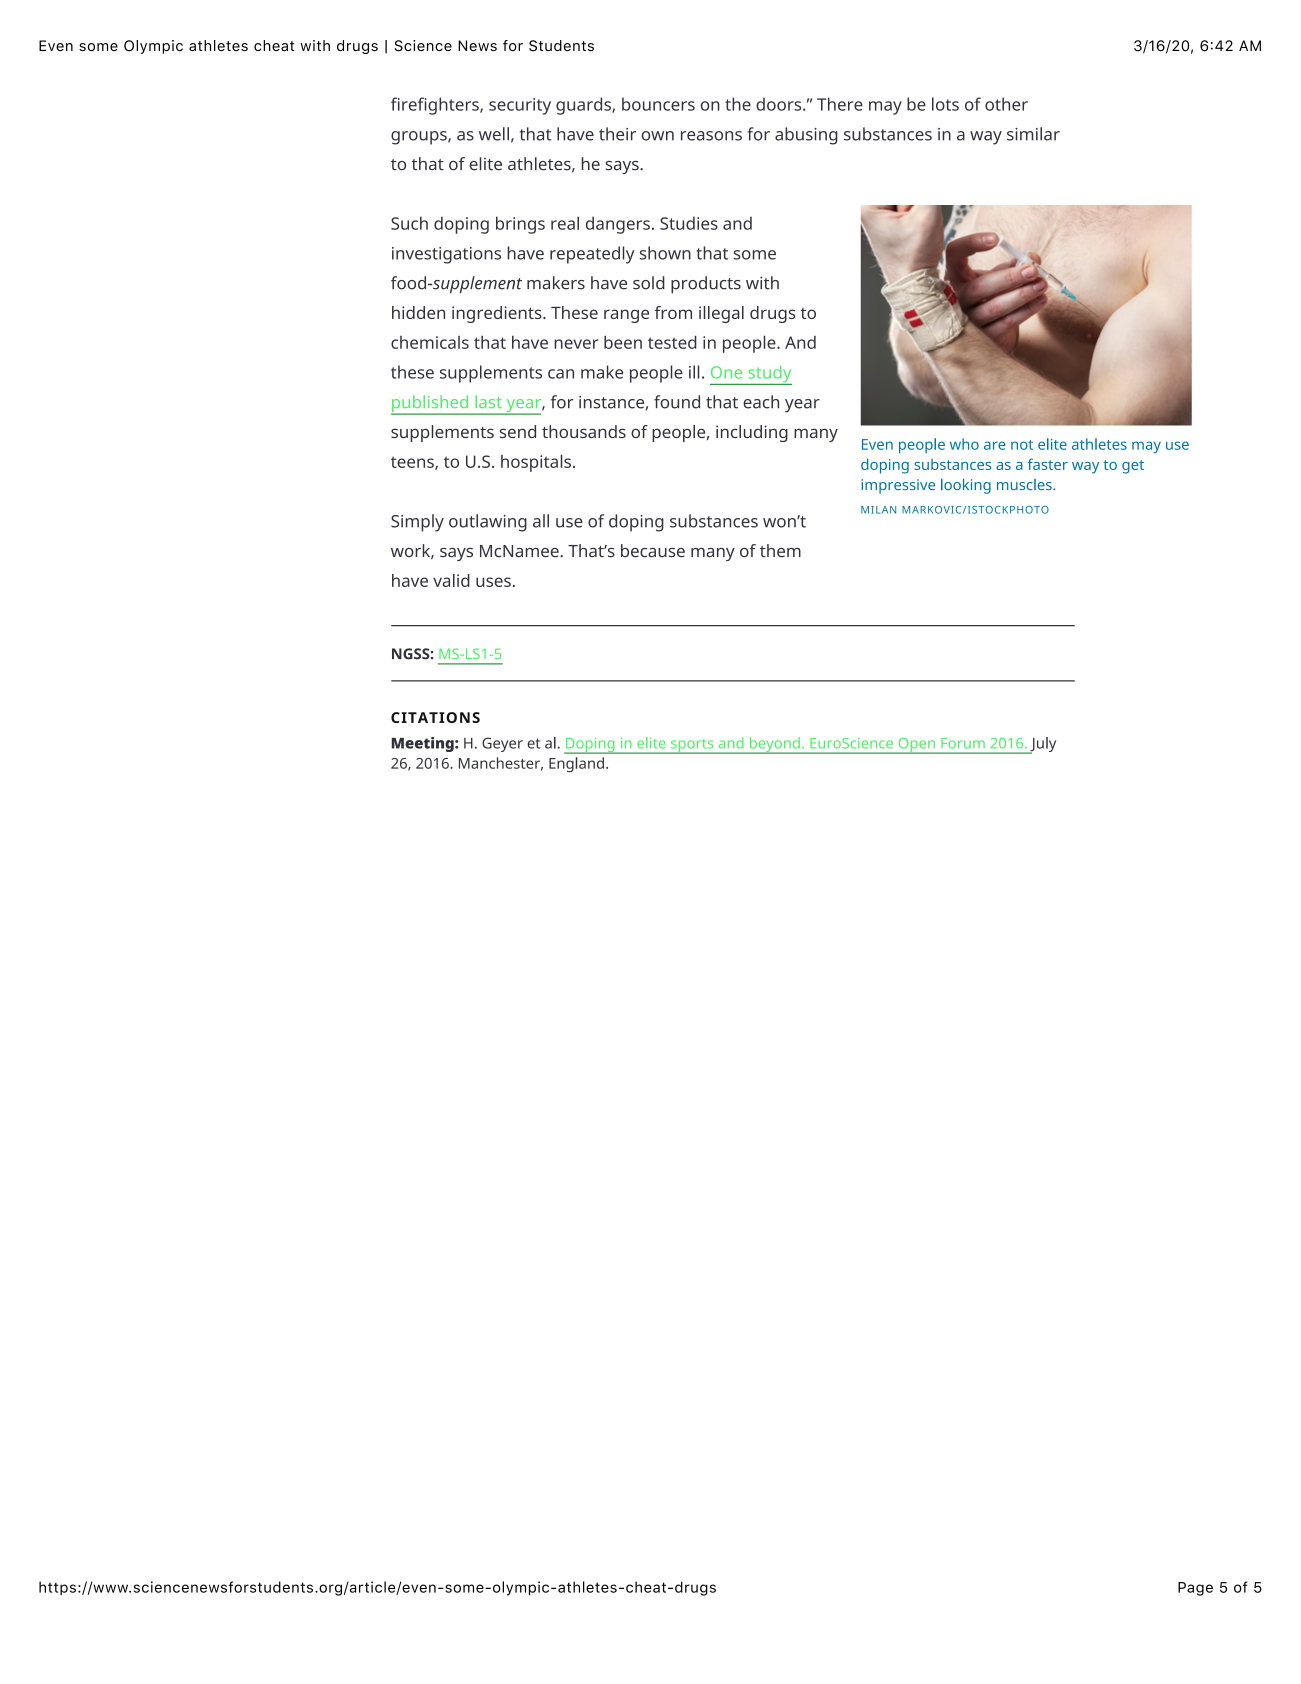 The width and height of the screenshot is (1301, 1684). What do you see at coordinates (1195, 1589) in the screenshot?
I see `Page` at bounding box center [1195, 1589].
